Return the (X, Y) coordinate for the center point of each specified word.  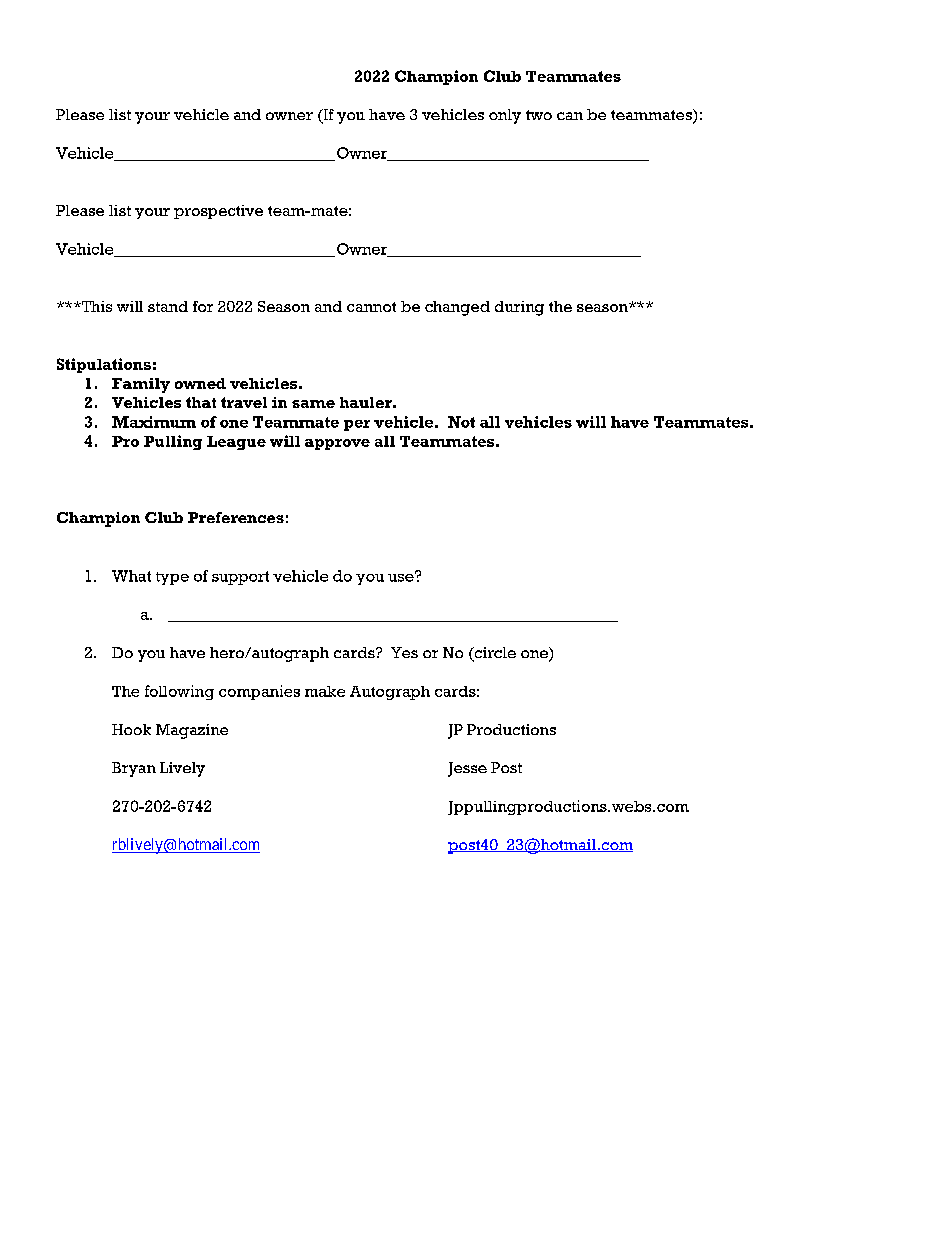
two (539, 115)
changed (457, 308)
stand (168, 306)
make (325, 691)
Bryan (134, 769)
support (240, 578)
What (131, 576)
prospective (218, 212)
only (505, 116)
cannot (371, 307)
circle (494, 654)
